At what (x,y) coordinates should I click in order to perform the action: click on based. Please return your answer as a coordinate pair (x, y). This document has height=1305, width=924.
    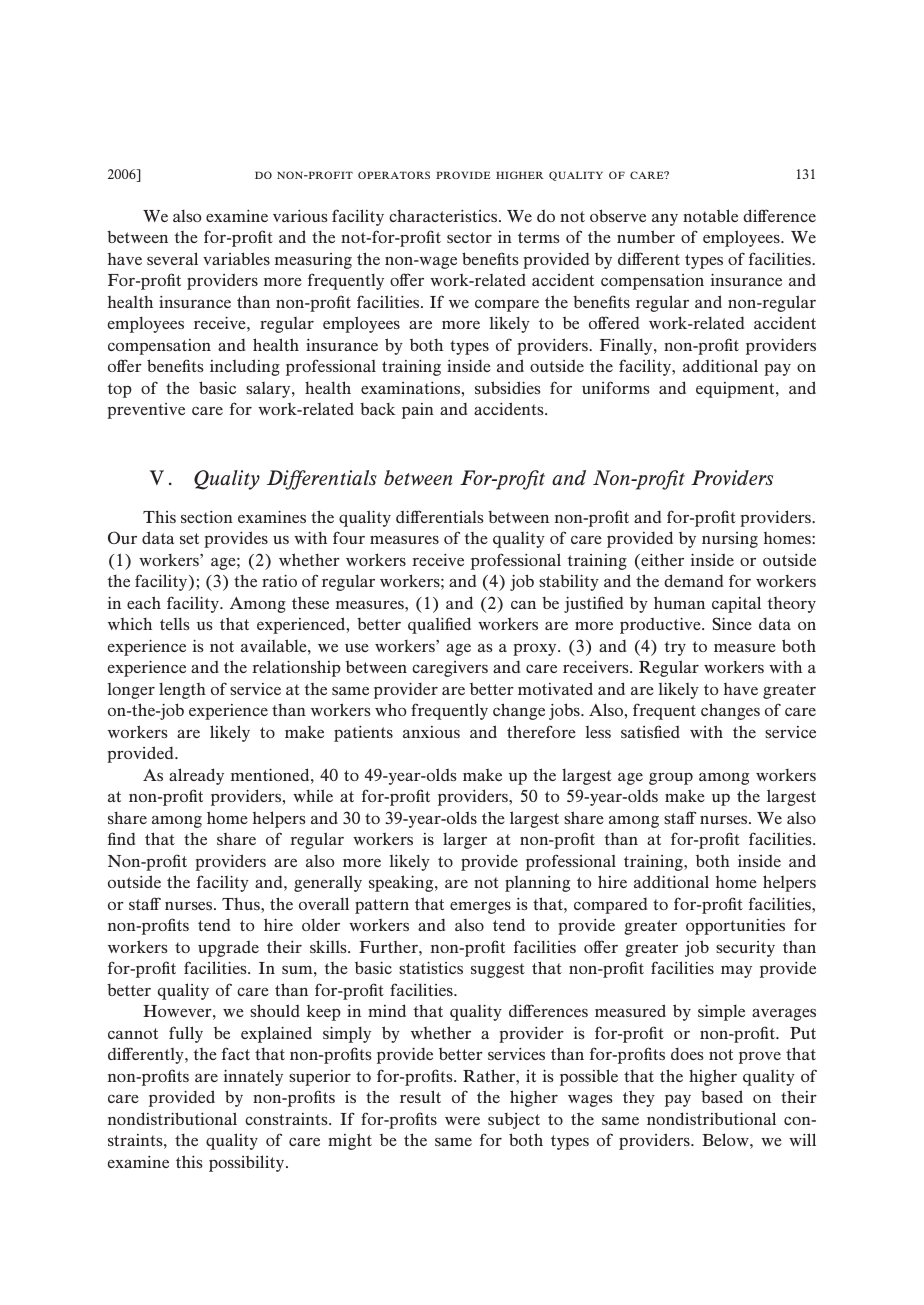
    Looking at the image, I should click on (722, 1096).
